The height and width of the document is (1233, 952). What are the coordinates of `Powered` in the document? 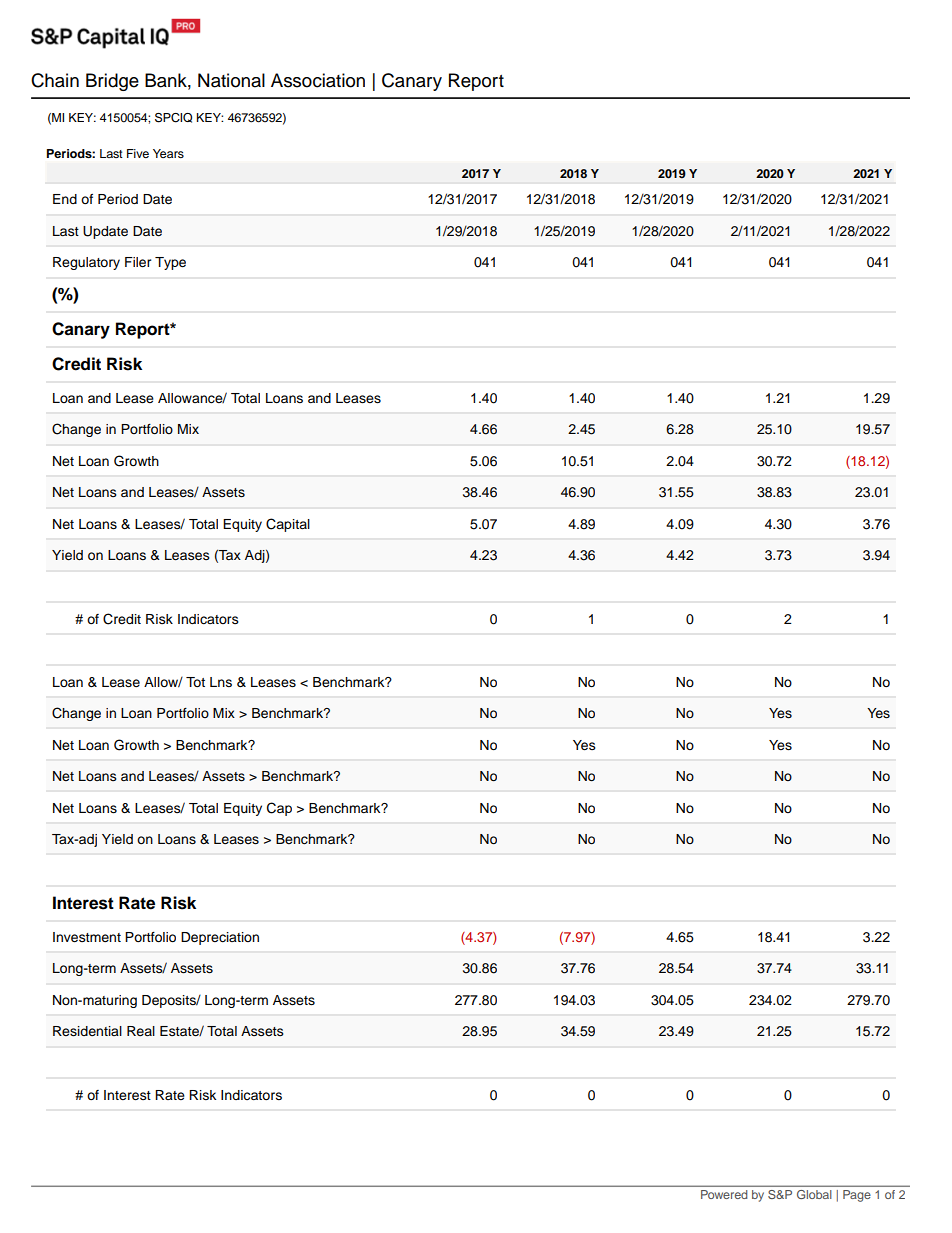 It's located at (724, 1194).
